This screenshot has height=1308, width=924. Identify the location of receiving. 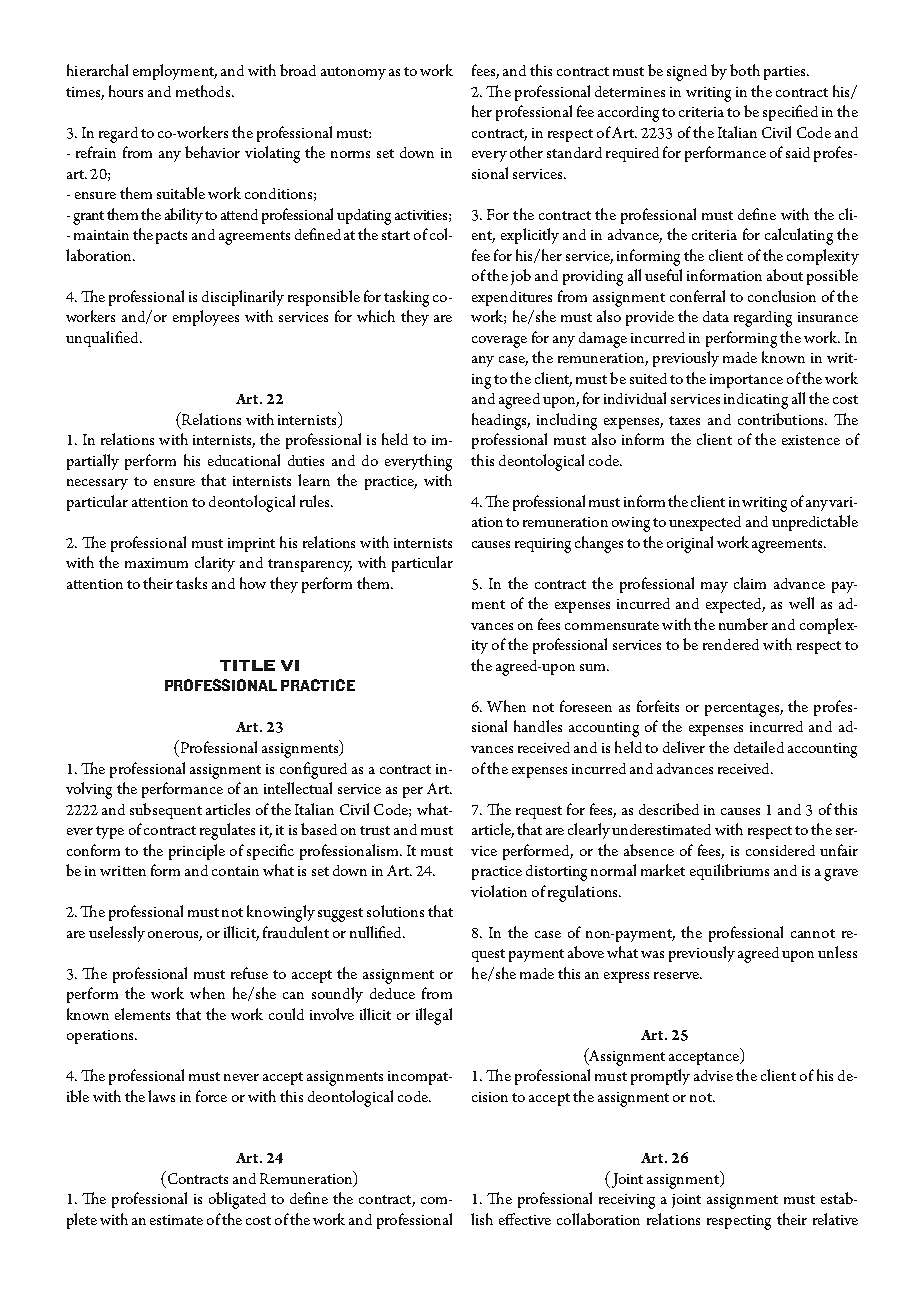
(627, 1201).
